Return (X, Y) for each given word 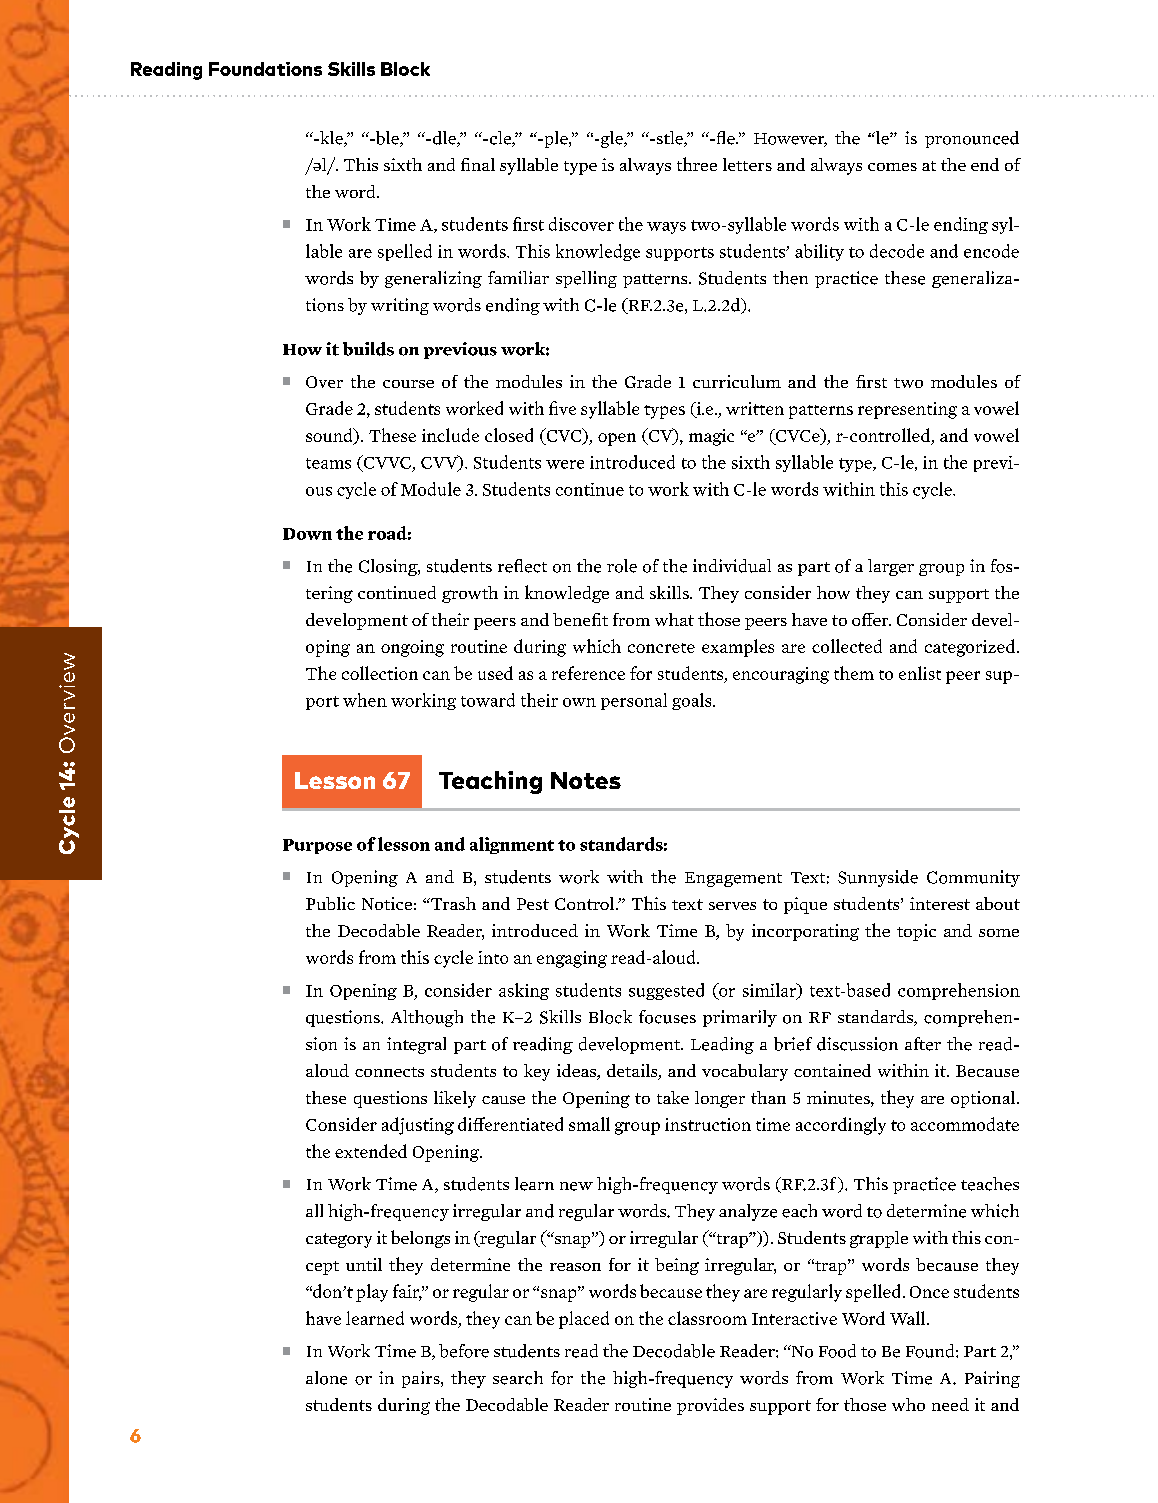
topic (916, 932)
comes (892, 167)
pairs (422, 1379)
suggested (666, 991)
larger (891, 567)
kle (331, 139)
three (697, 164)
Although (427, 1018)
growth (470, 594)
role (622, 566)
